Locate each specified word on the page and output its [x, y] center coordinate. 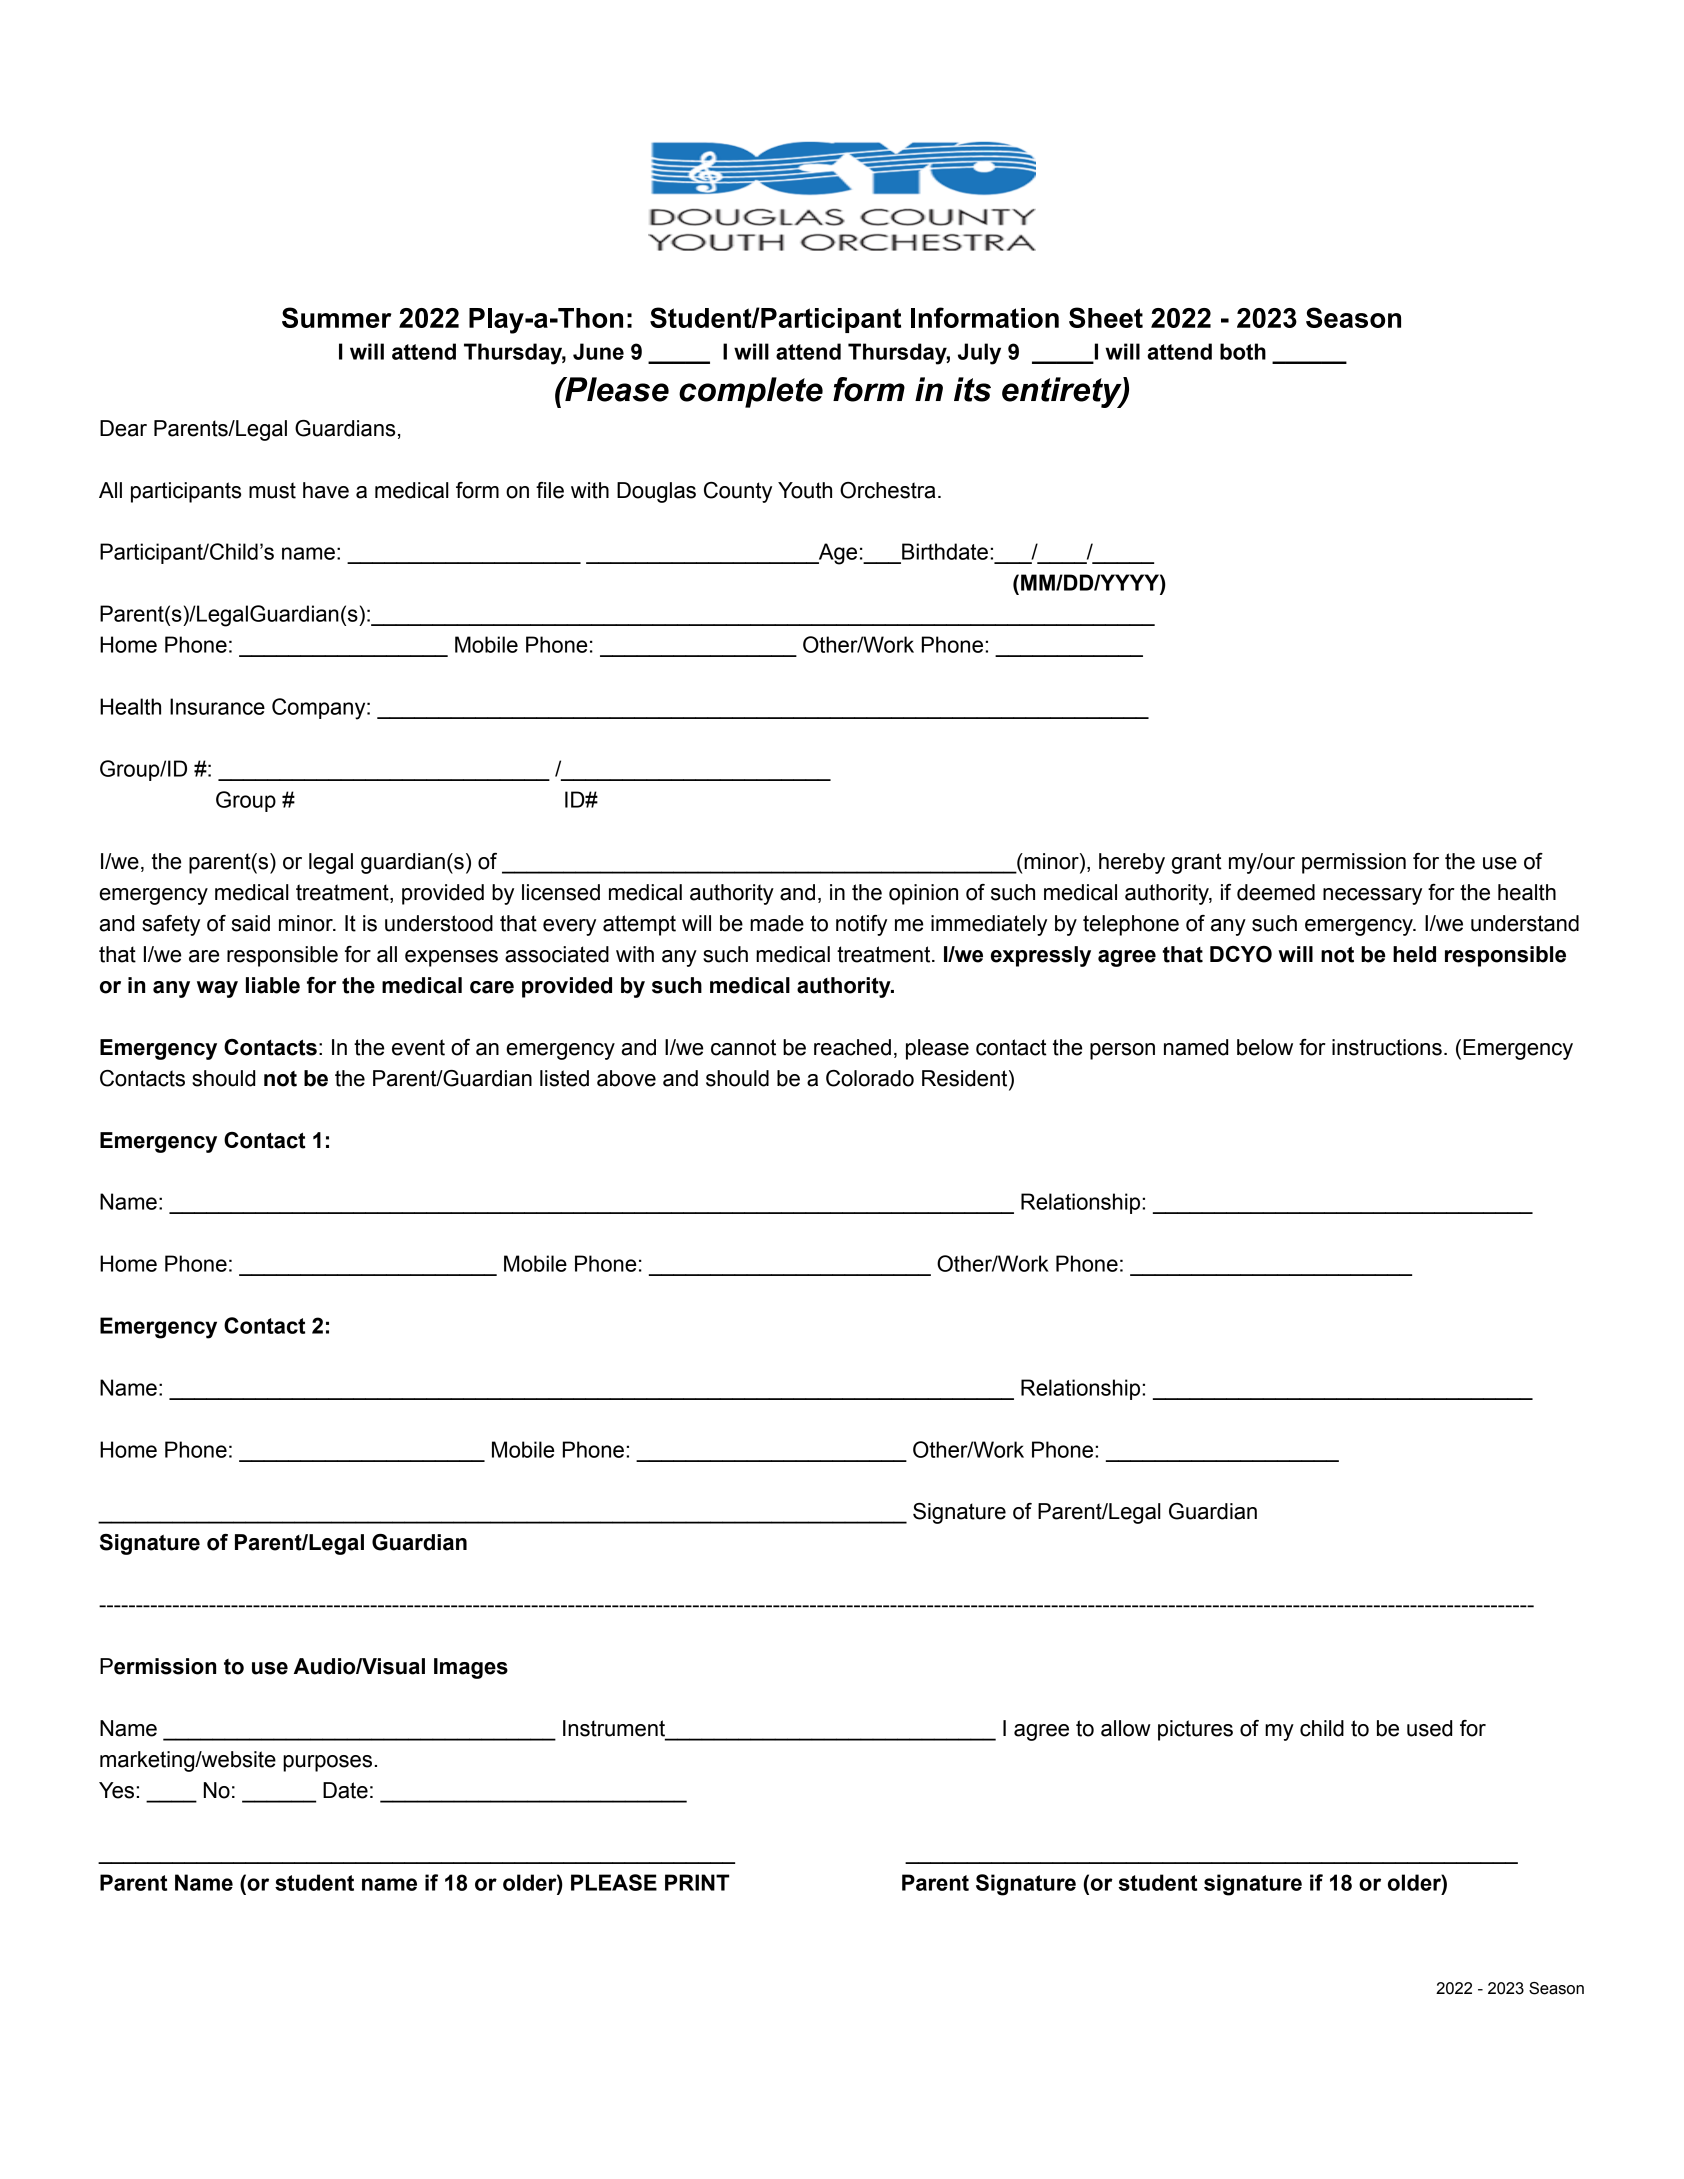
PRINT [697, 1882]
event [418, 1047]
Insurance [217, 706]
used [1429, 1728]
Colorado [870, 1078]
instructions [1387, 1047]
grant [1197, 863]
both [1243, 351]
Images [471, 1668]
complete [751, 392]
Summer [337, 317]
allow [1126, 1728]
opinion [923, 894]
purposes [327, 1763]
